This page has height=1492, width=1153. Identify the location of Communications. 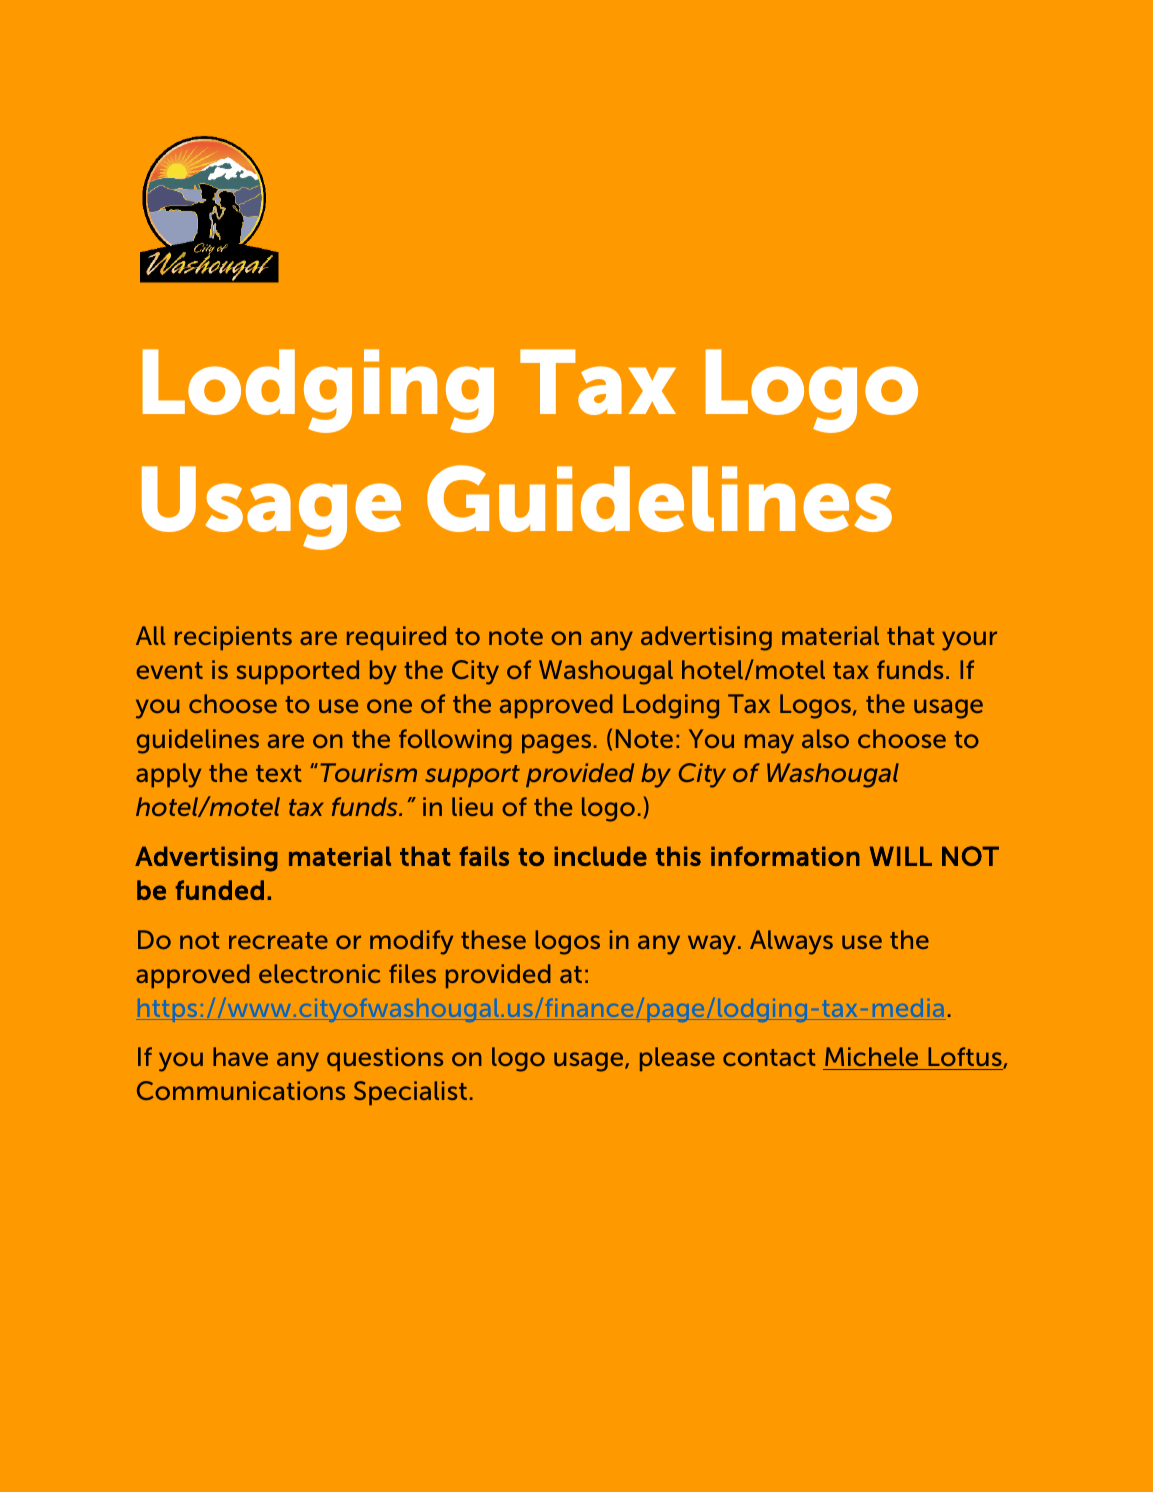
(241, 1090).
